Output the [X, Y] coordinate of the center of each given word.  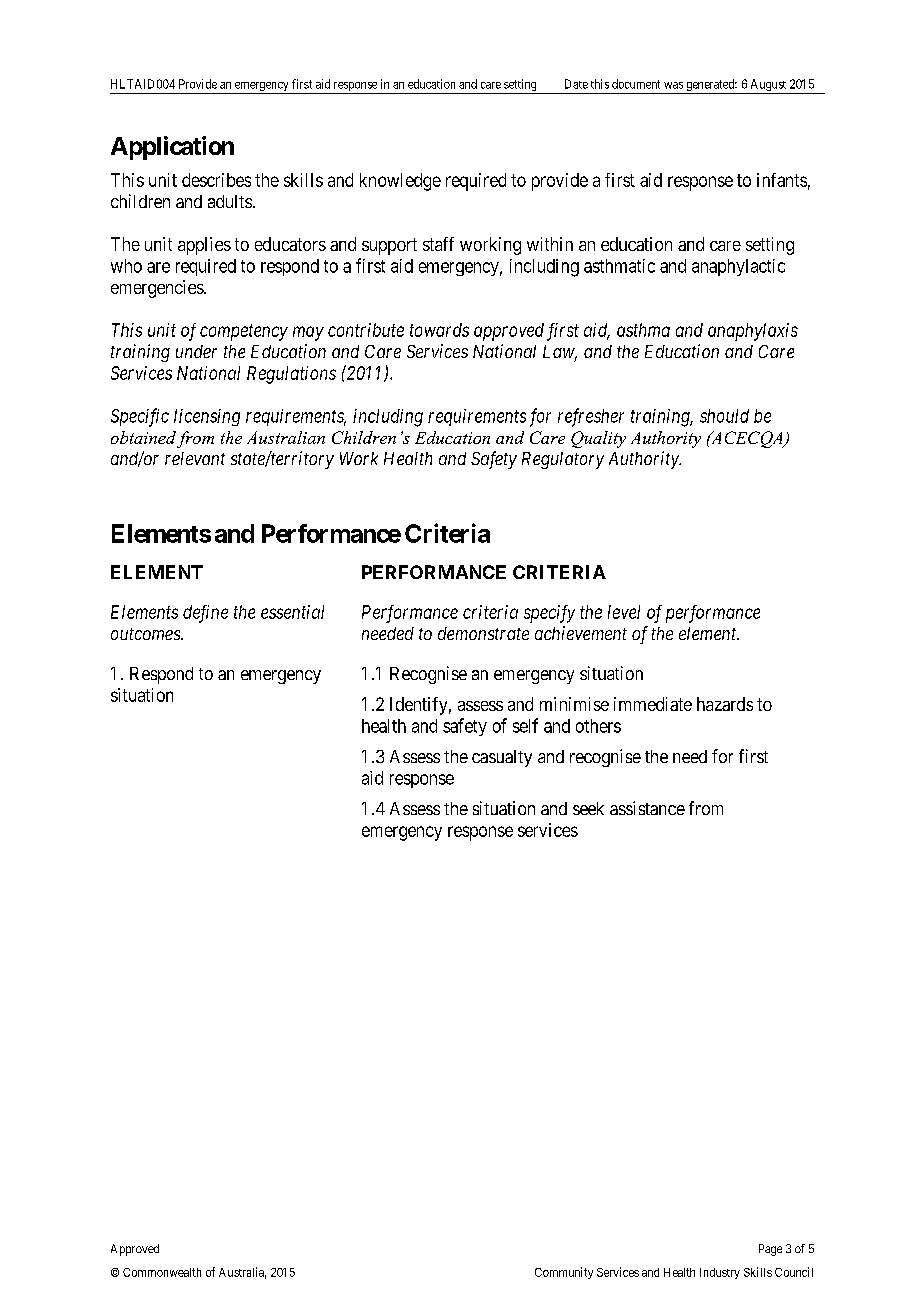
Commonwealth [162, 1272]
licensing [207, 417]
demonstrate [483, 633]
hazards [725, 704]
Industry [720, 1273]
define [205, 614]
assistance [647, 808]
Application [172, 148]
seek [588, 808]
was [673, 85]
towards [439, 330]
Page [770, 1250]
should [724, 416]
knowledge [400, 182]
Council [794, 1272]
